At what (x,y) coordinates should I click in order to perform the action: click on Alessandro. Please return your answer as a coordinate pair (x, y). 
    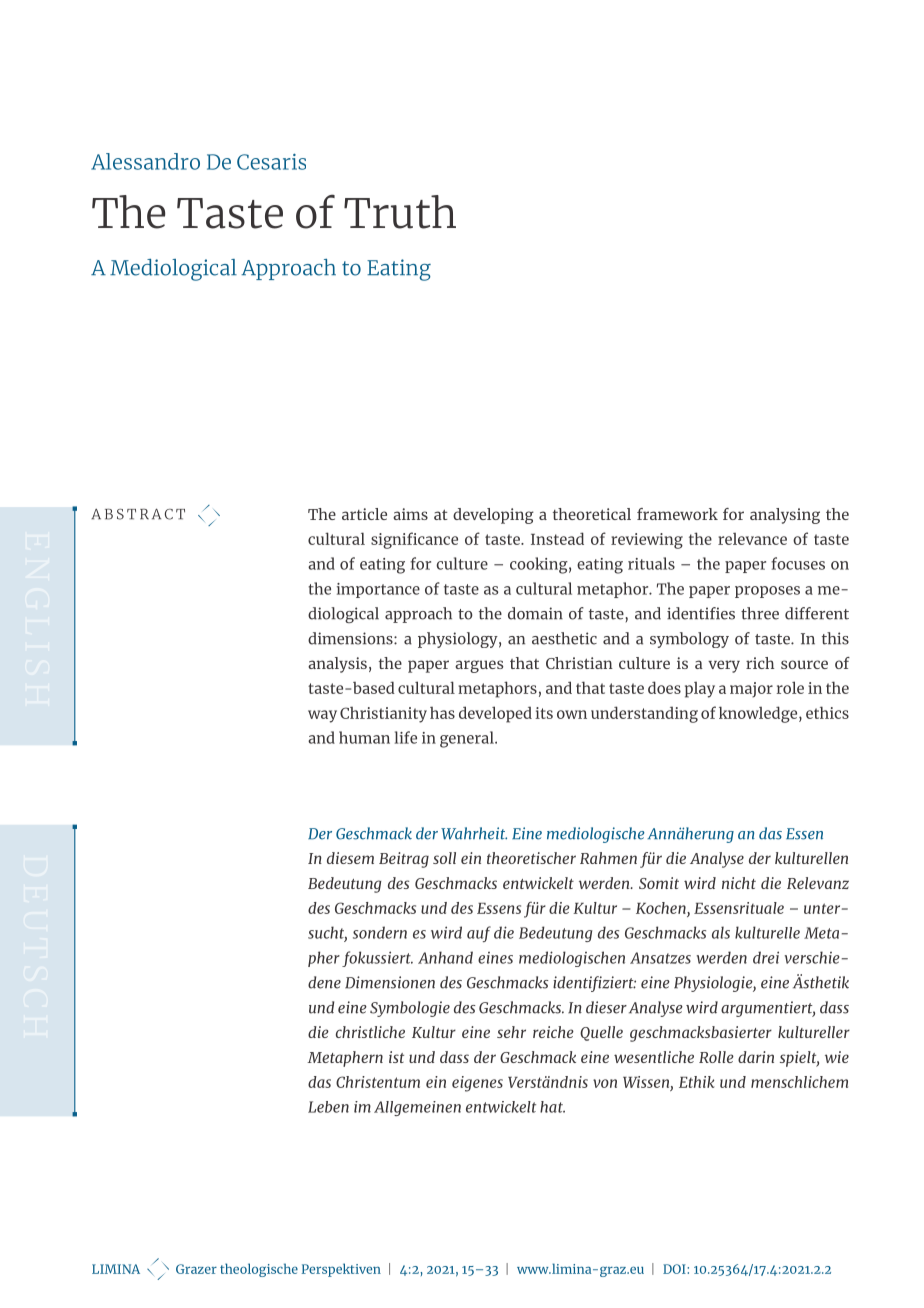
    Looking at the image, I should click on (145, 161).
